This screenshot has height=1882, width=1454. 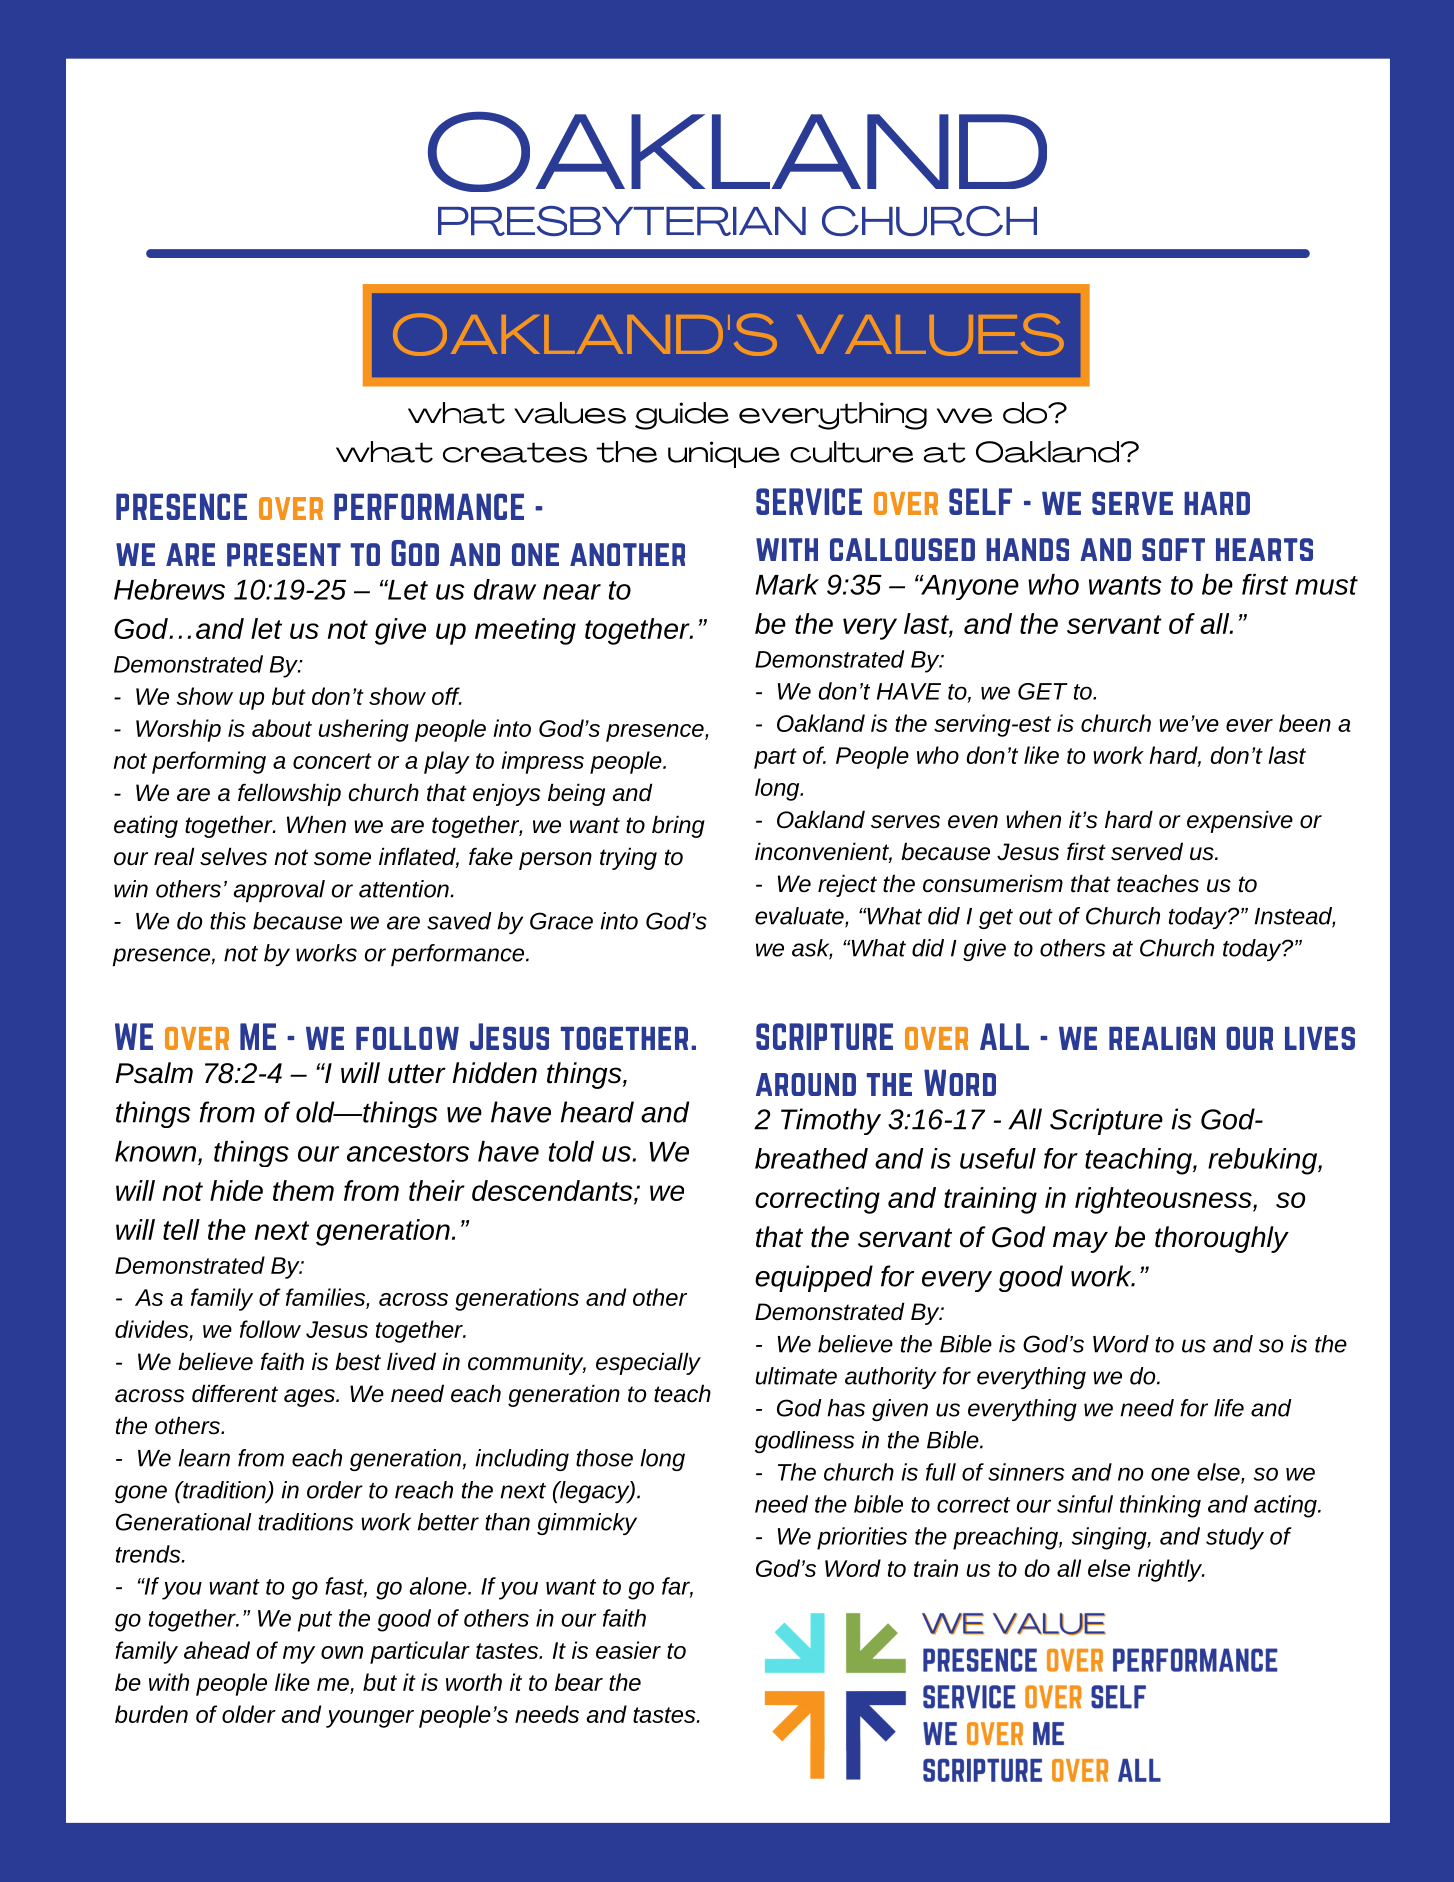 What do you see at coordinates (1320, 1038) in the screenshot?
I see `lives` at bounding box center [1320, 1038].
